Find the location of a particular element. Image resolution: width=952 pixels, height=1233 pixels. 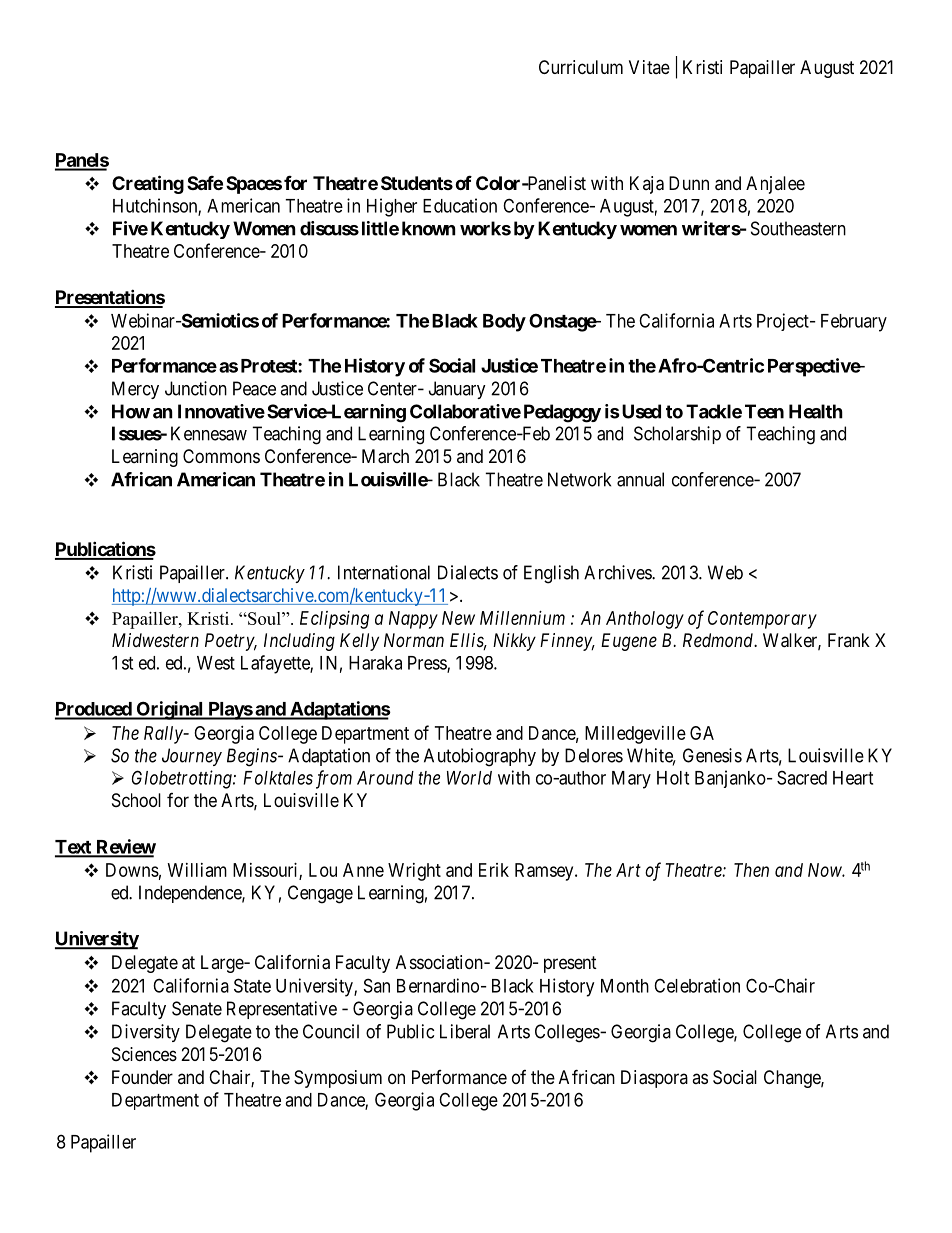

Then is located at coordinates (751, 870).
